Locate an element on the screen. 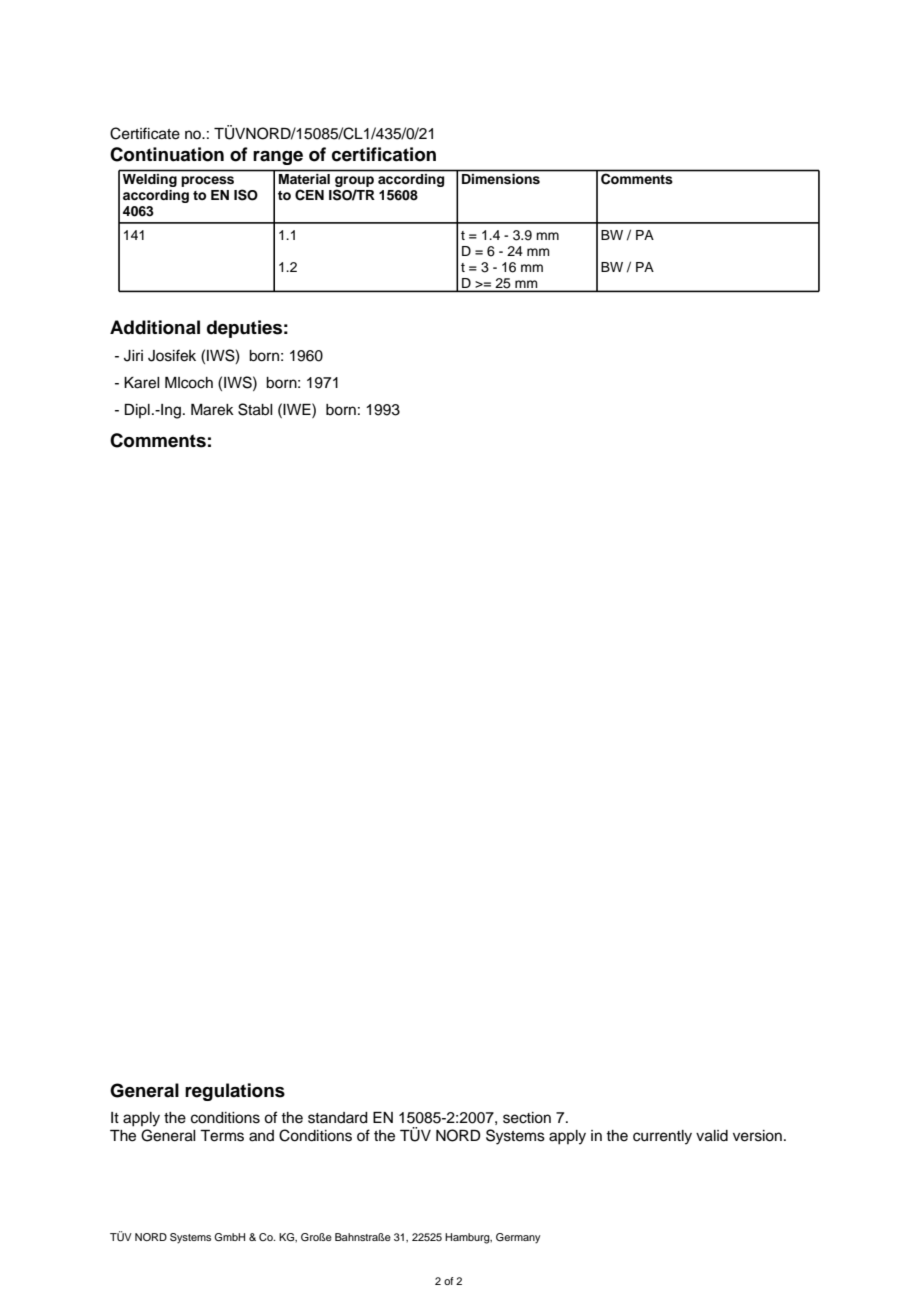 The height and width of the screenshot is (1308, 924). CEN is located at coordinates (309, 195).
